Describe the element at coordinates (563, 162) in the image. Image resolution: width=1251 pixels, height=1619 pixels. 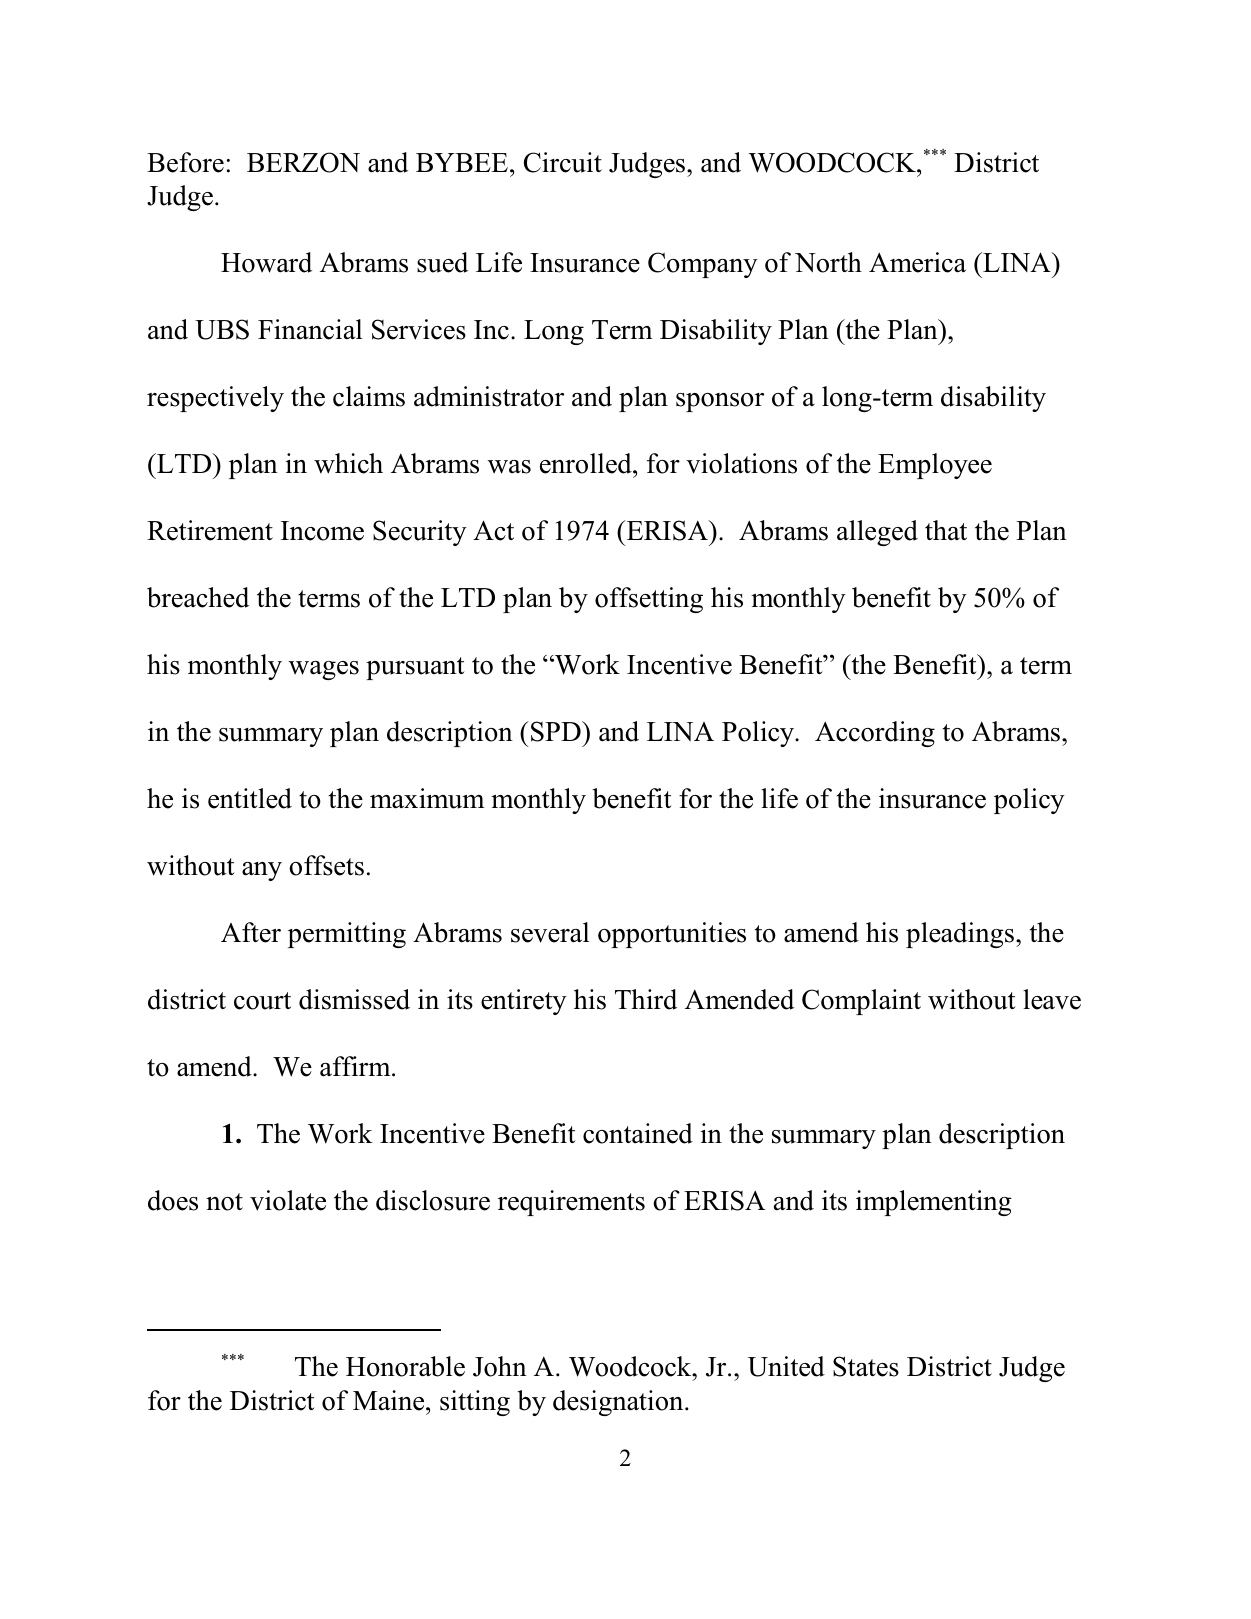
I see `Circuit` at that location.
